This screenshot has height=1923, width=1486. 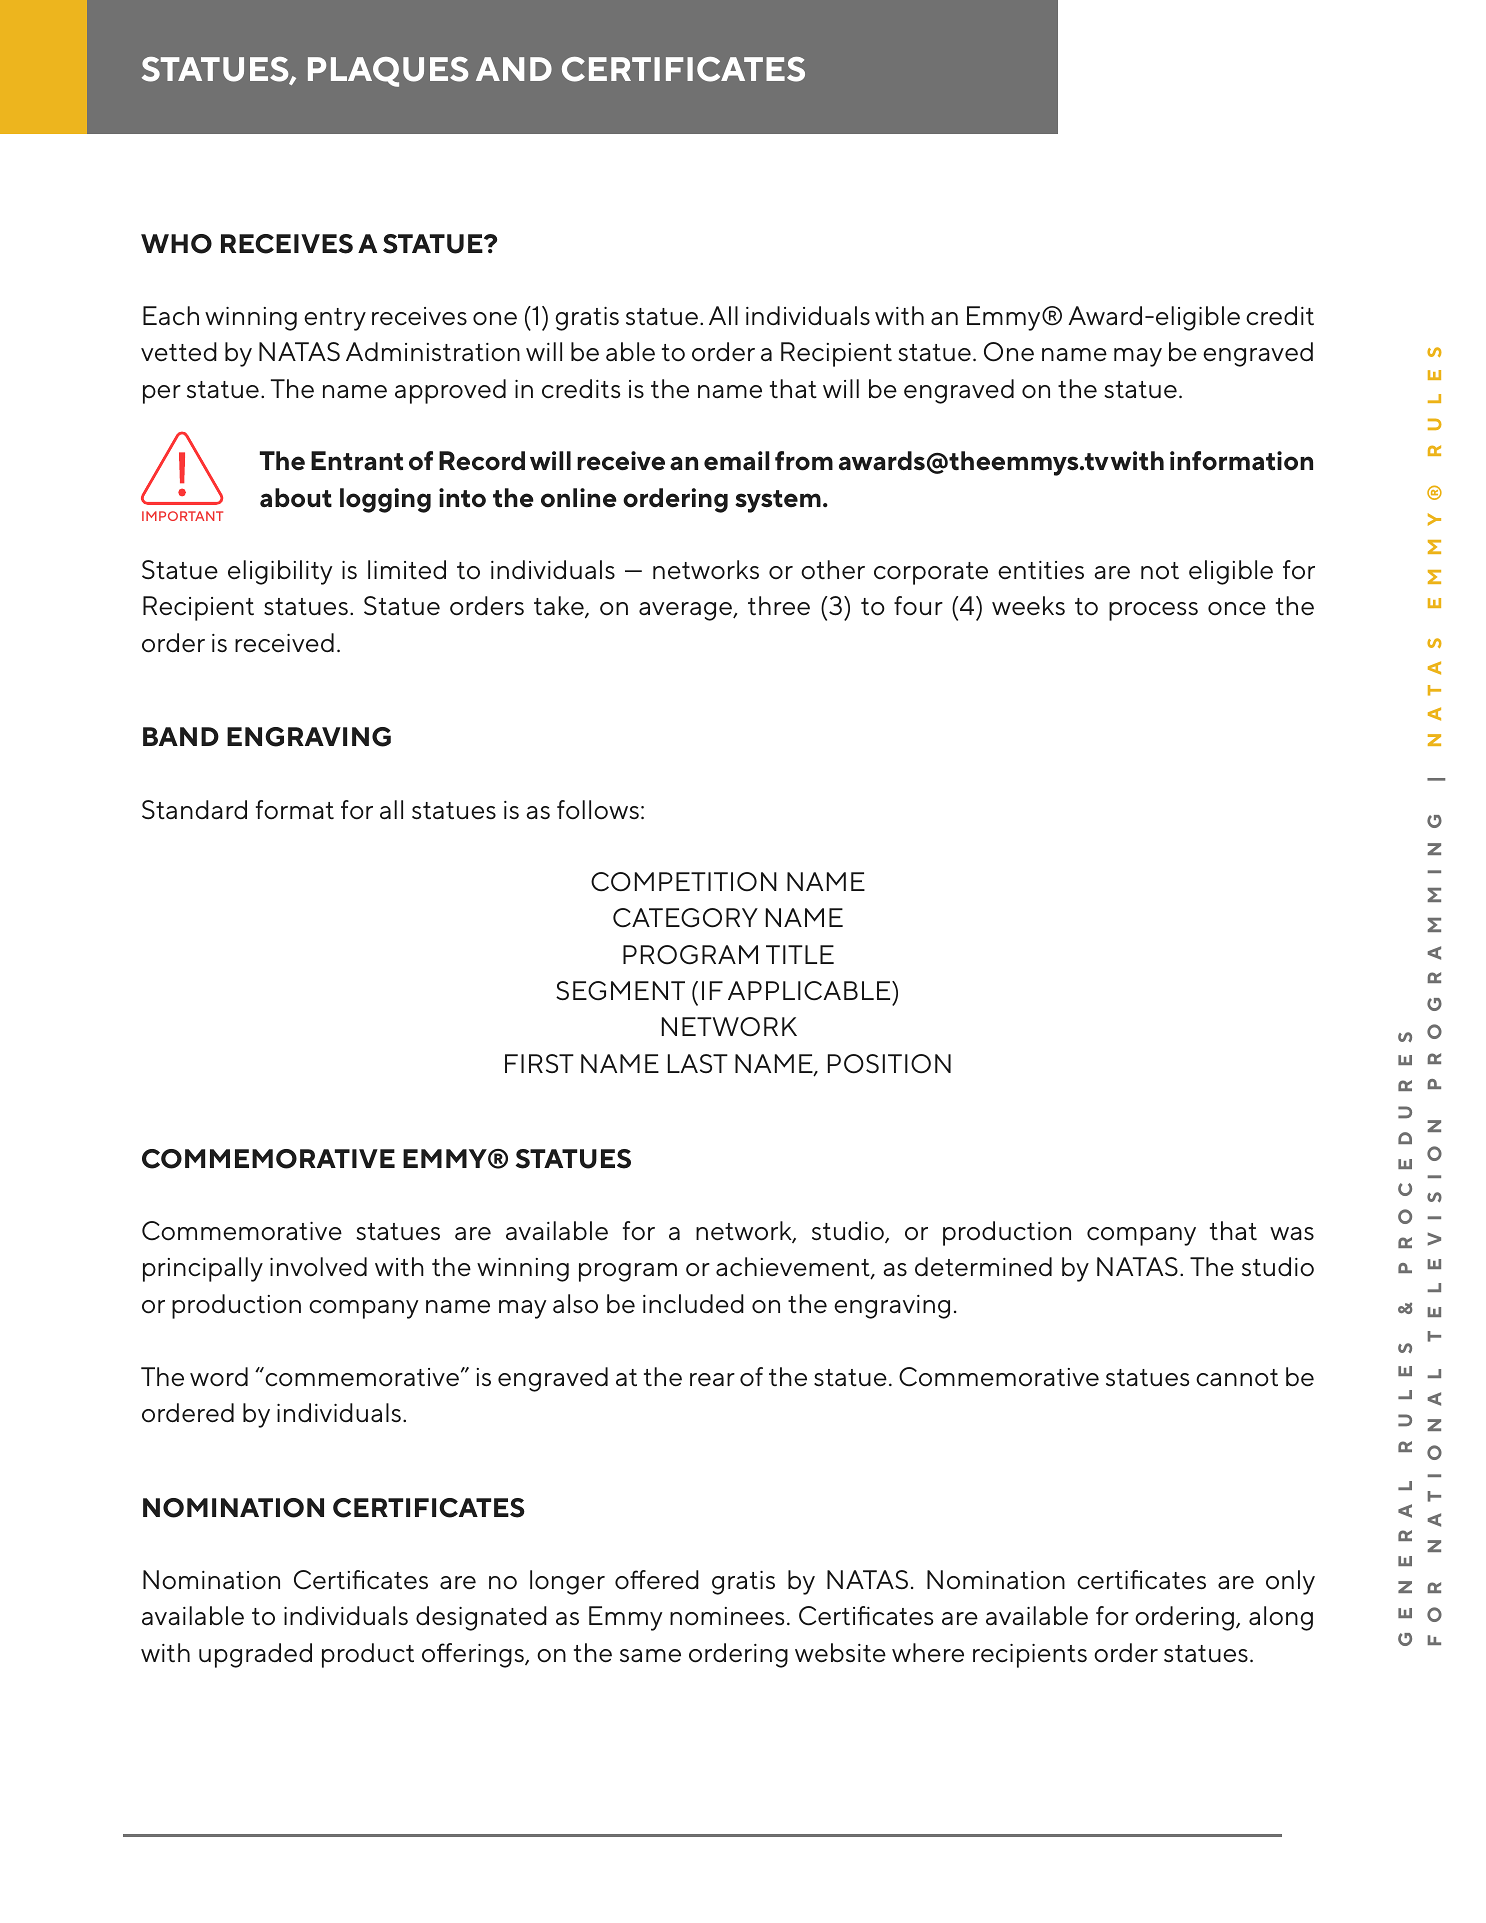 I want to click on PLAQUES, so click(x=388, y=72).
